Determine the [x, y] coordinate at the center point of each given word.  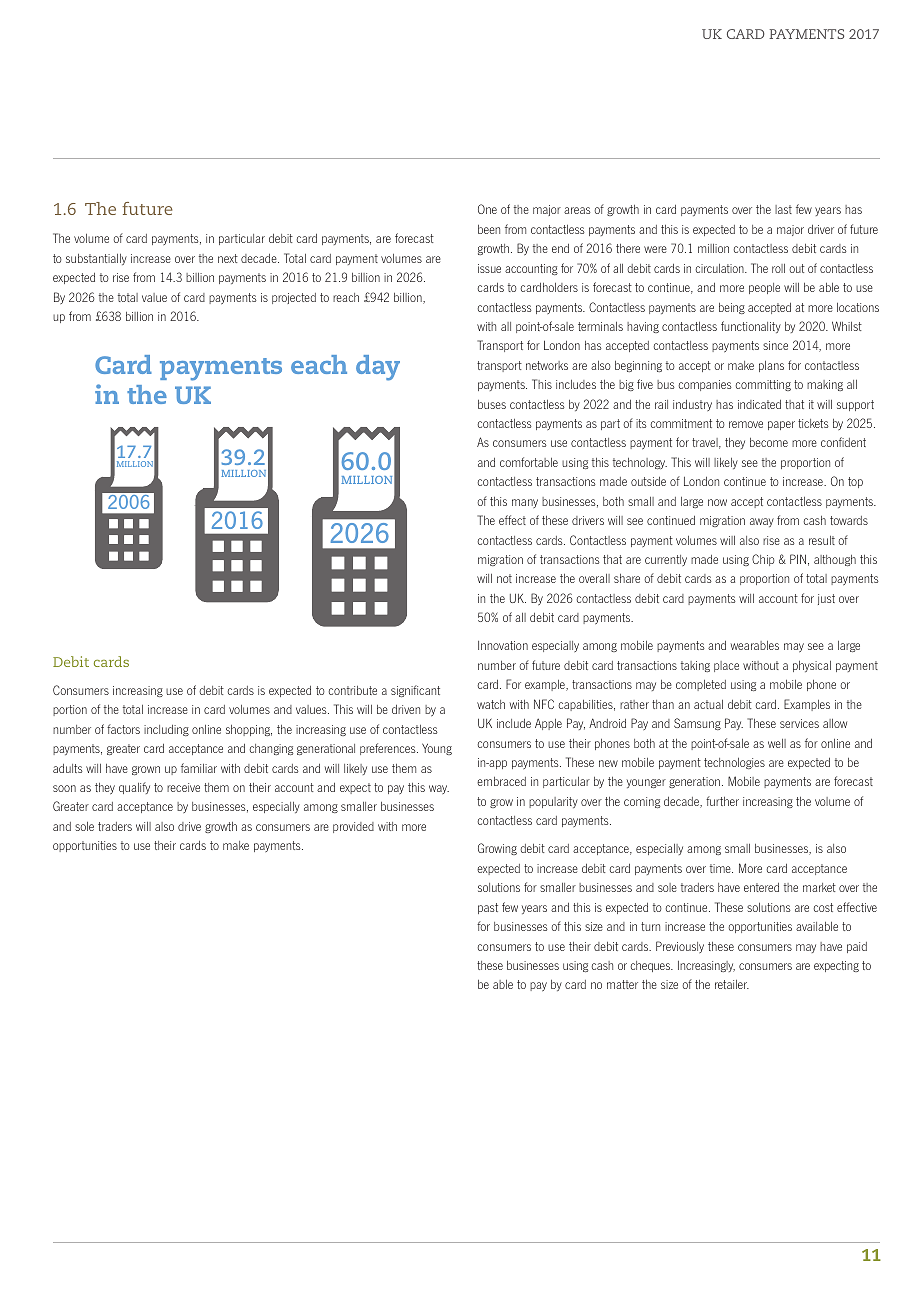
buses [492, 404]
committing [763, 385]
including [166, 730]
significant [415, 691]
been [489, 229]
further [722, 801]
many [525, 503]
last [783, 209]
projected [294, 298]
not [504, 578]
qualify [134, 788]
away [762, 522]
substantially [96, 259]
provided [353, 827]
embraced [501, 781]
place [726, 666]
